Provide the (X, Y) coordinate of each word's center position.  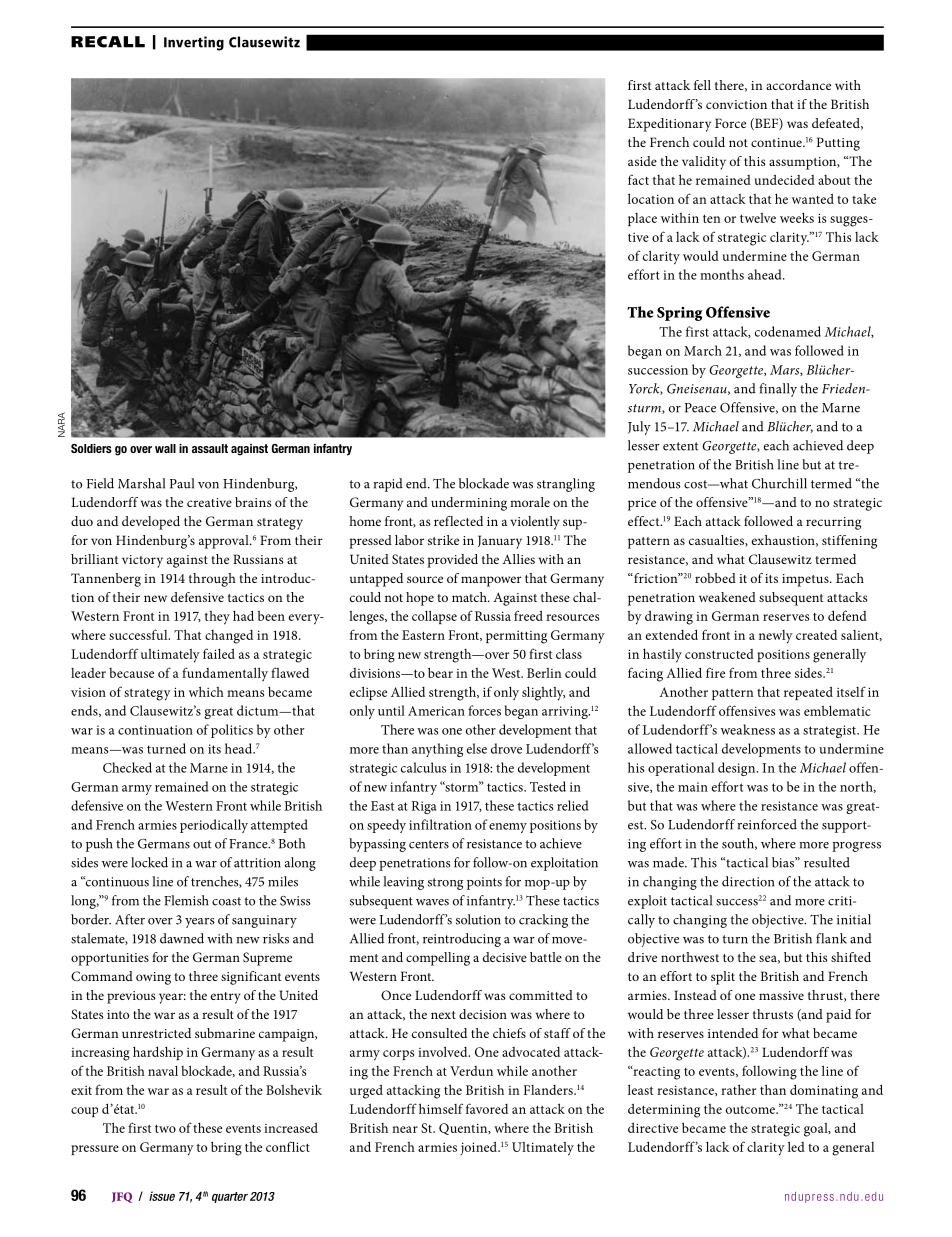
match (470, 597)
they (217, 618)
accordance (798, 85)
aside (642, 161)
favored (487, 1108)
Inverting (194, 43)
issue (162, 1196)
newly (776, 637)
